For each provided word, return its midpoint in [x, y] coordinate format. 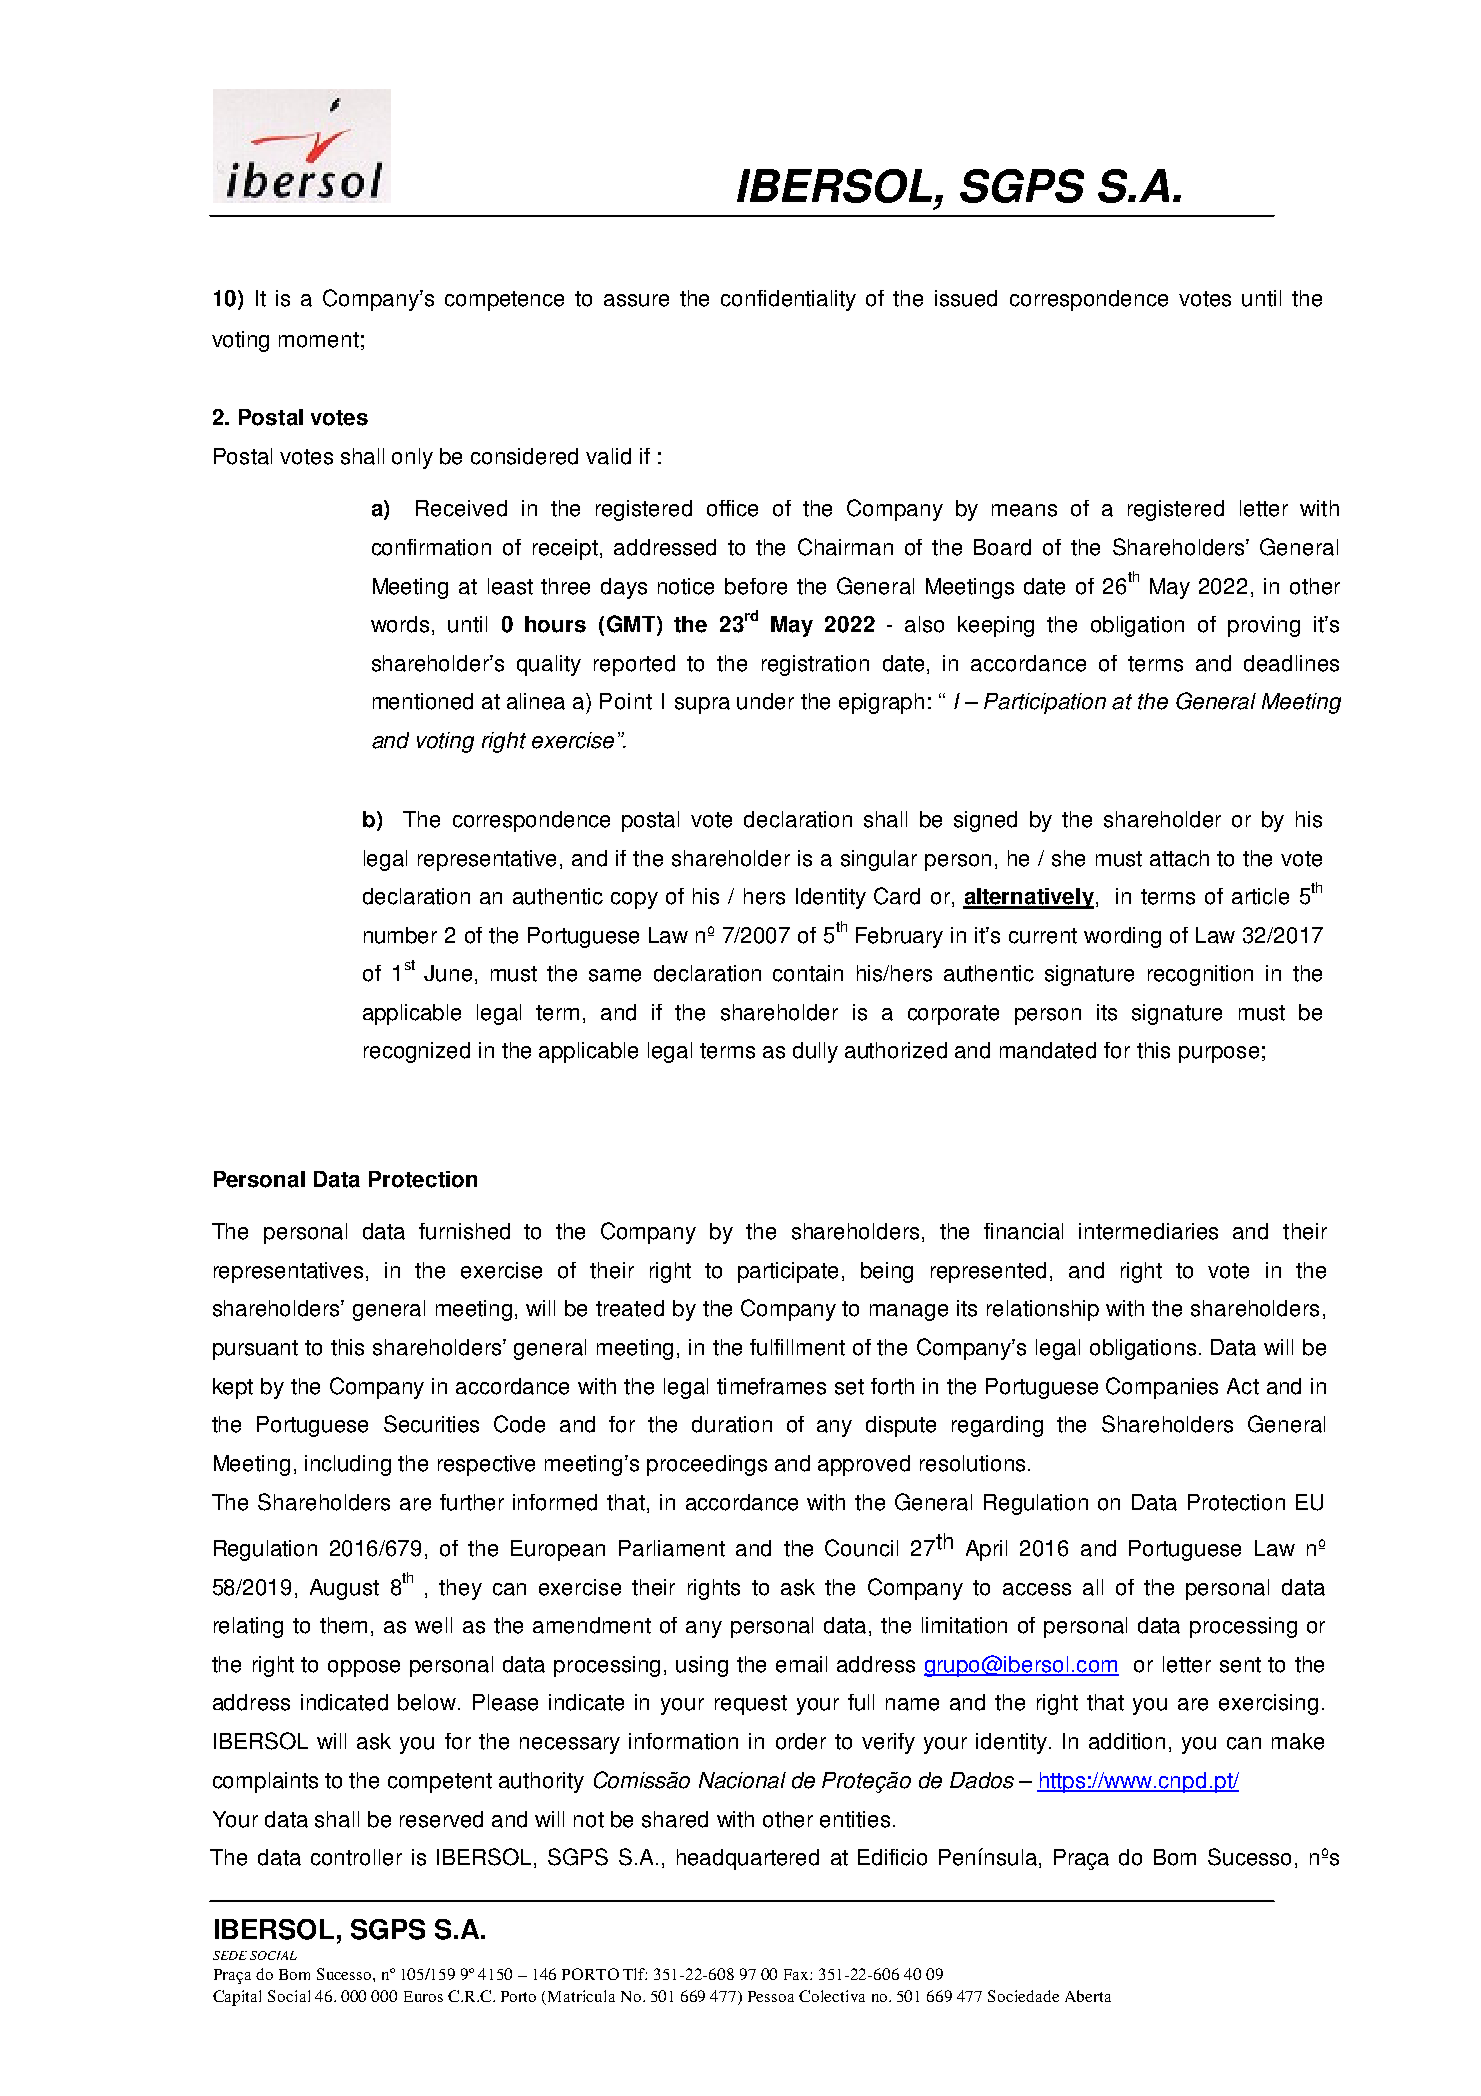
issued [966, 298]
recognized [417, 1052]
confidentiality [788, 300]
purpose [1219, 1054]
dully [815, 1052]
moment [319, 340]
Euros [423, 1996]
